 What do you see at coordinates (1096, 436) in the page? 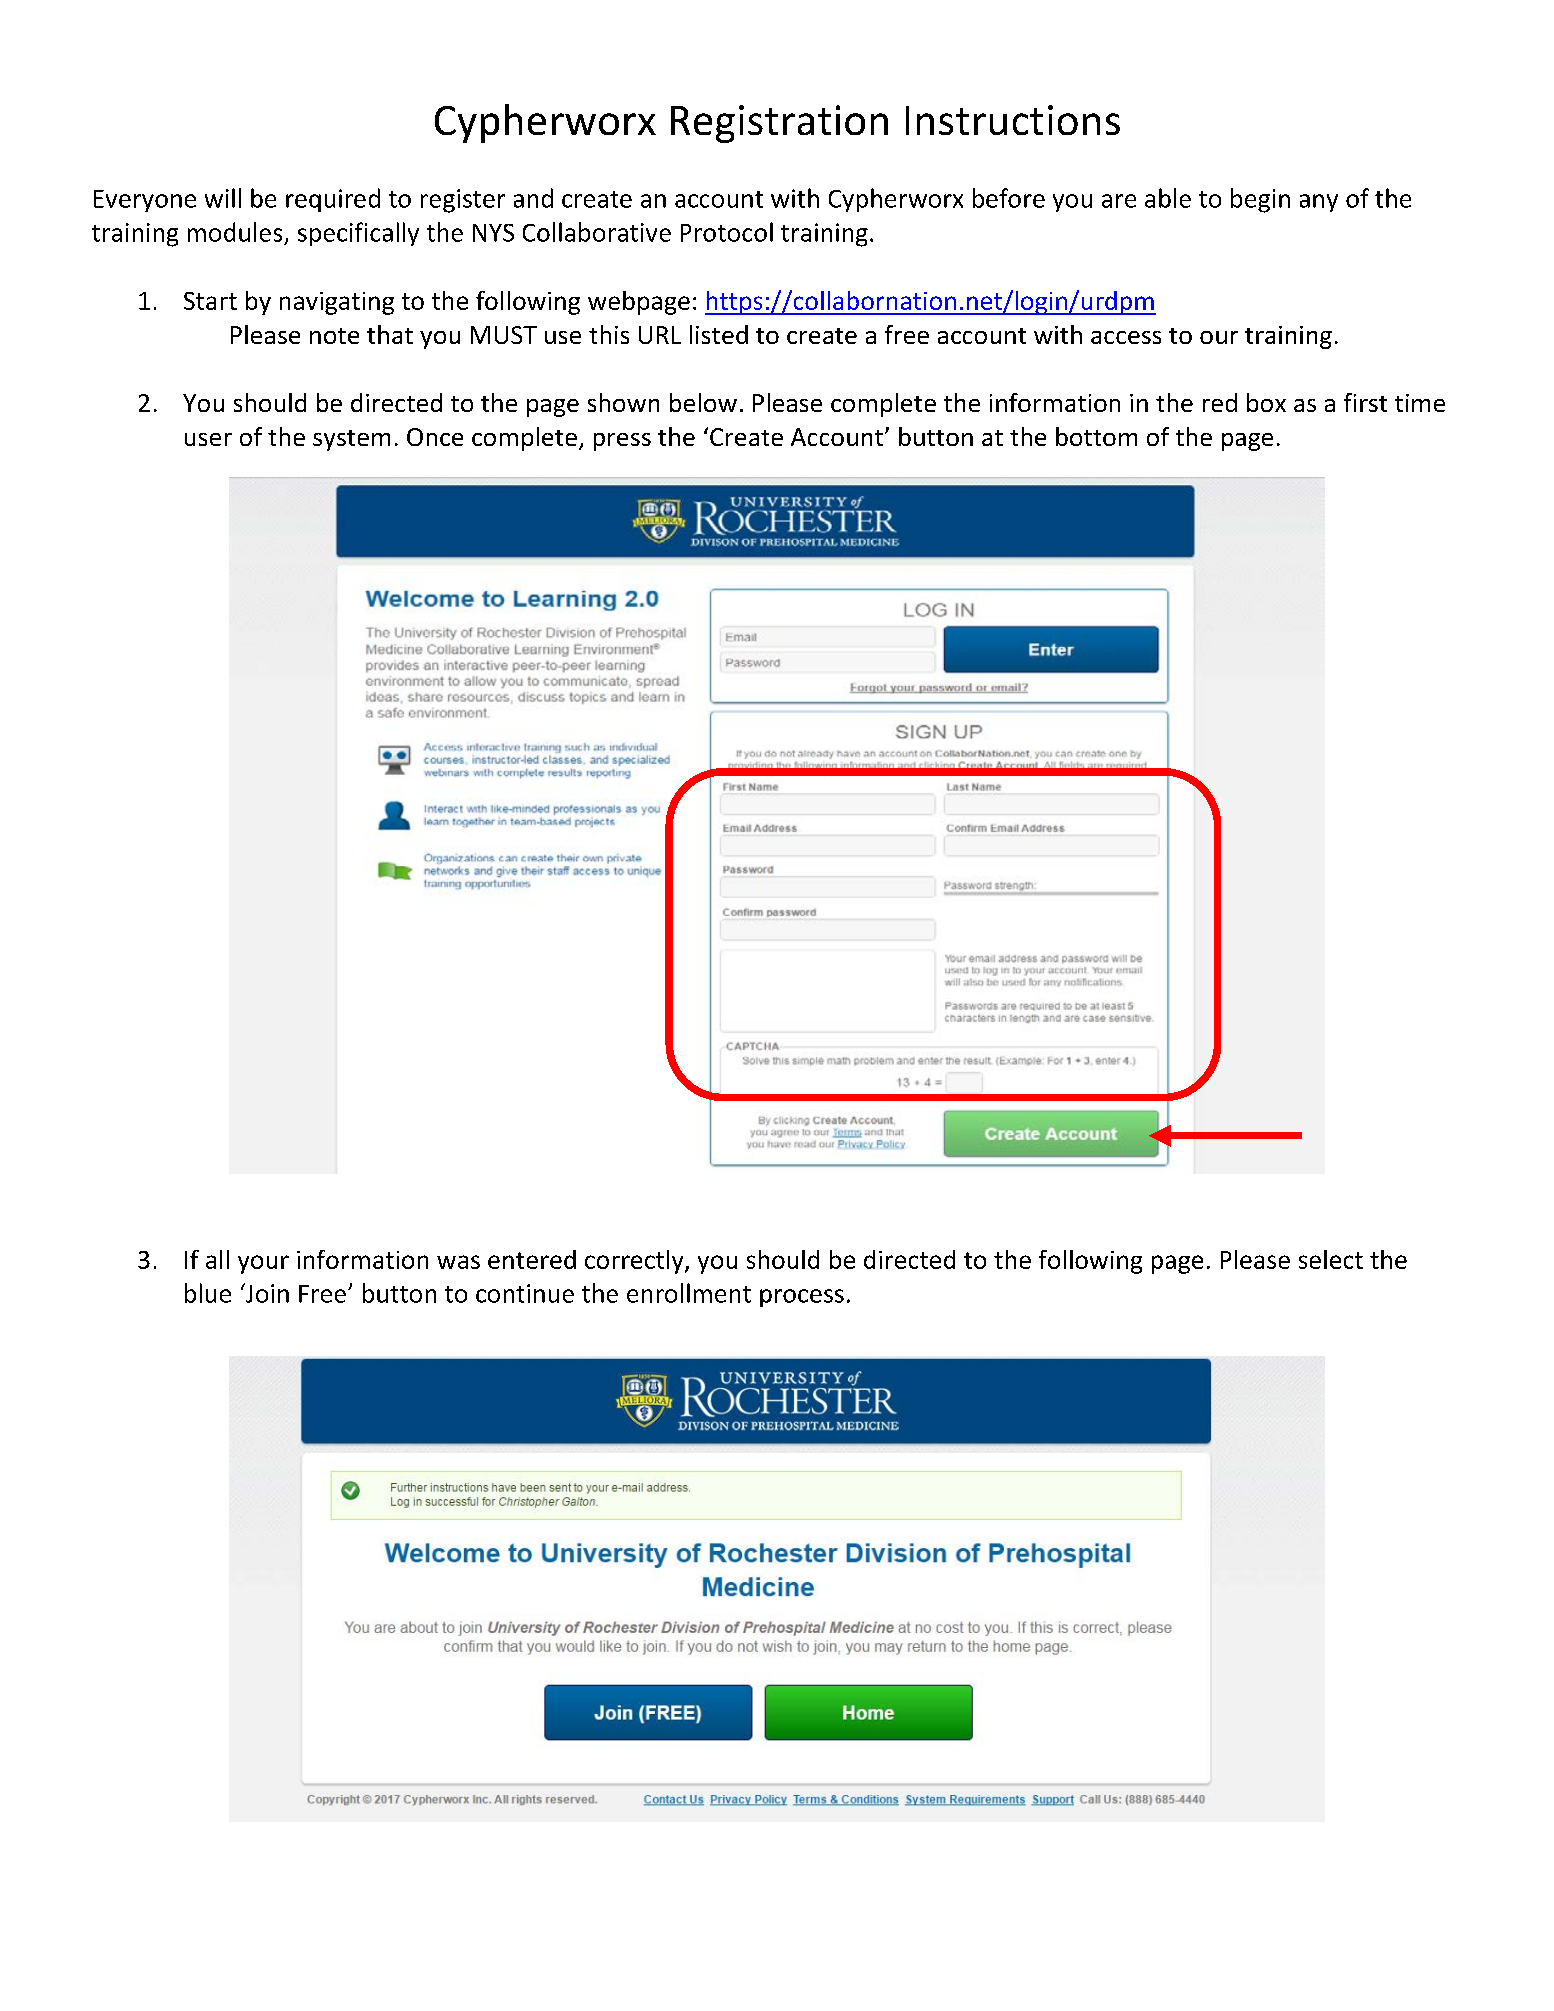
I see `bottom` at bounding box center [1096, 436].
